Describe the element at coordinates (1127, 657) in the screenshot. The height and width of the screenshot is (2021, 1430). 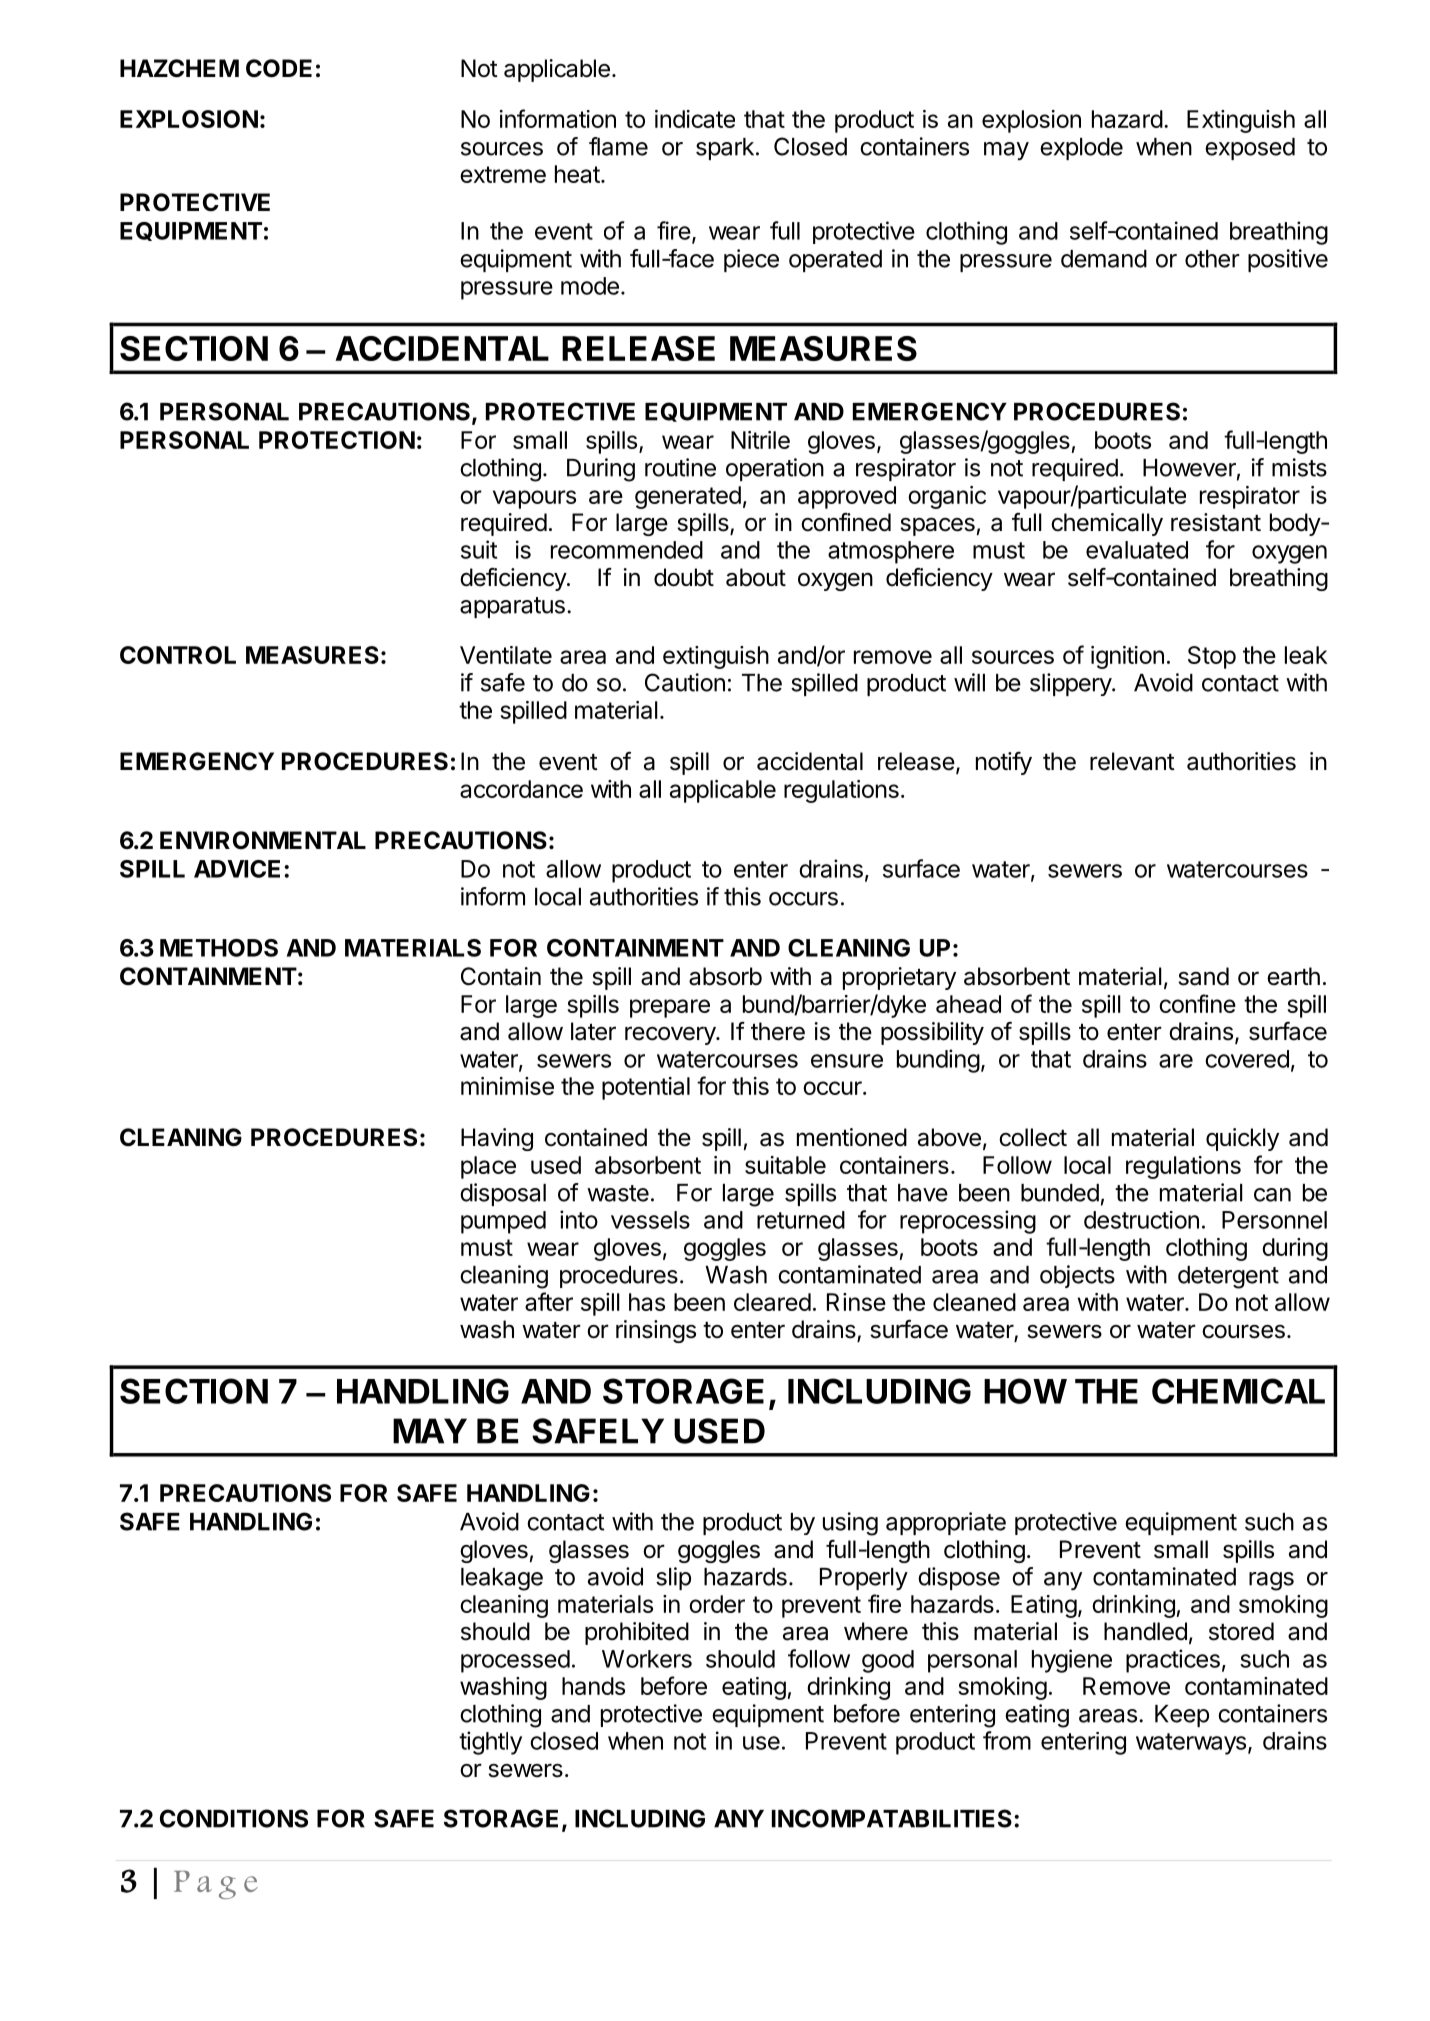
I see `ignition` at that location.
